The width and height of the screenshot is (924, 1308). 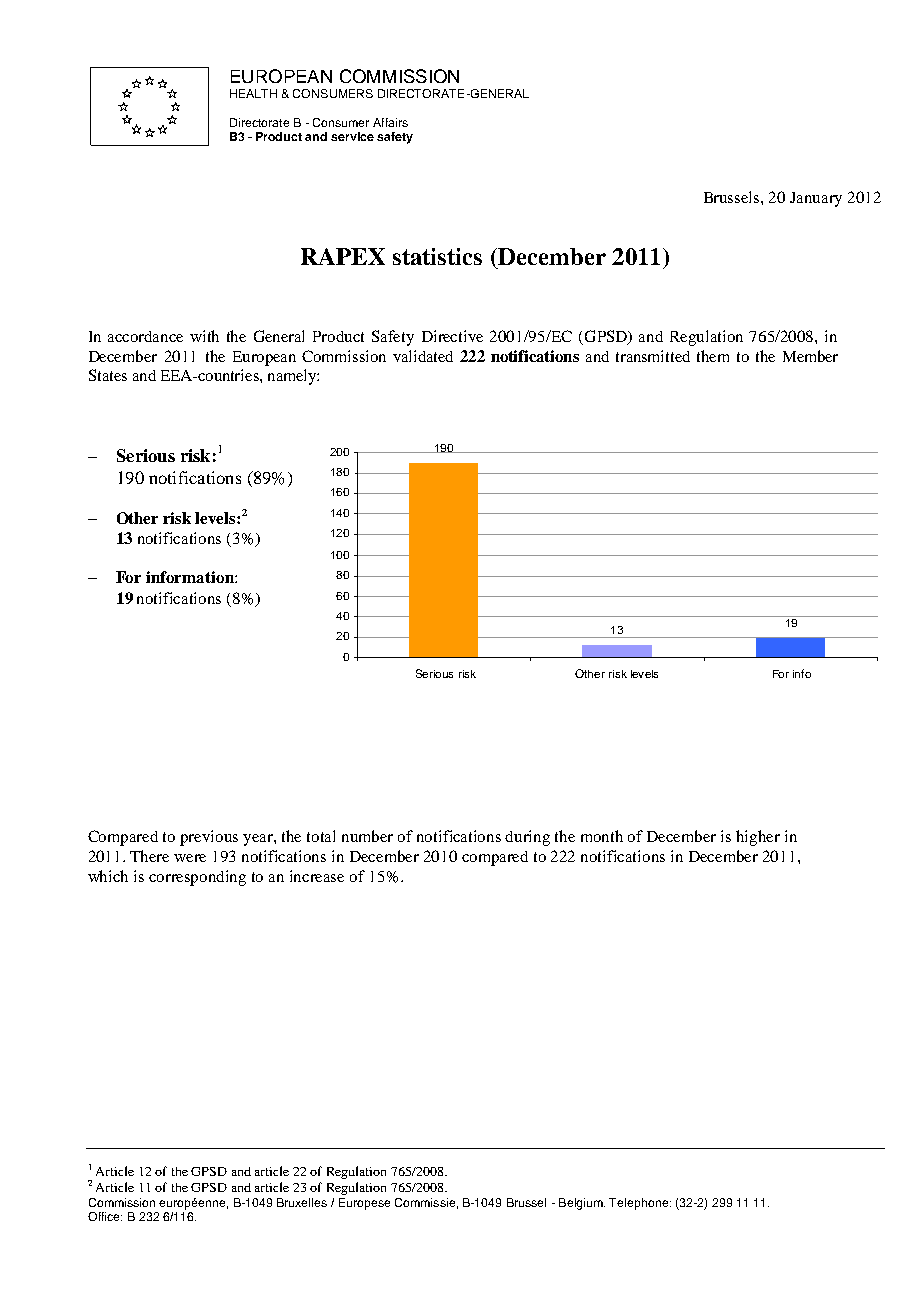 What do you see at coordinates (105, 1216) in the screenshot?
I see `Office` at bounding box center [105, 1216].
